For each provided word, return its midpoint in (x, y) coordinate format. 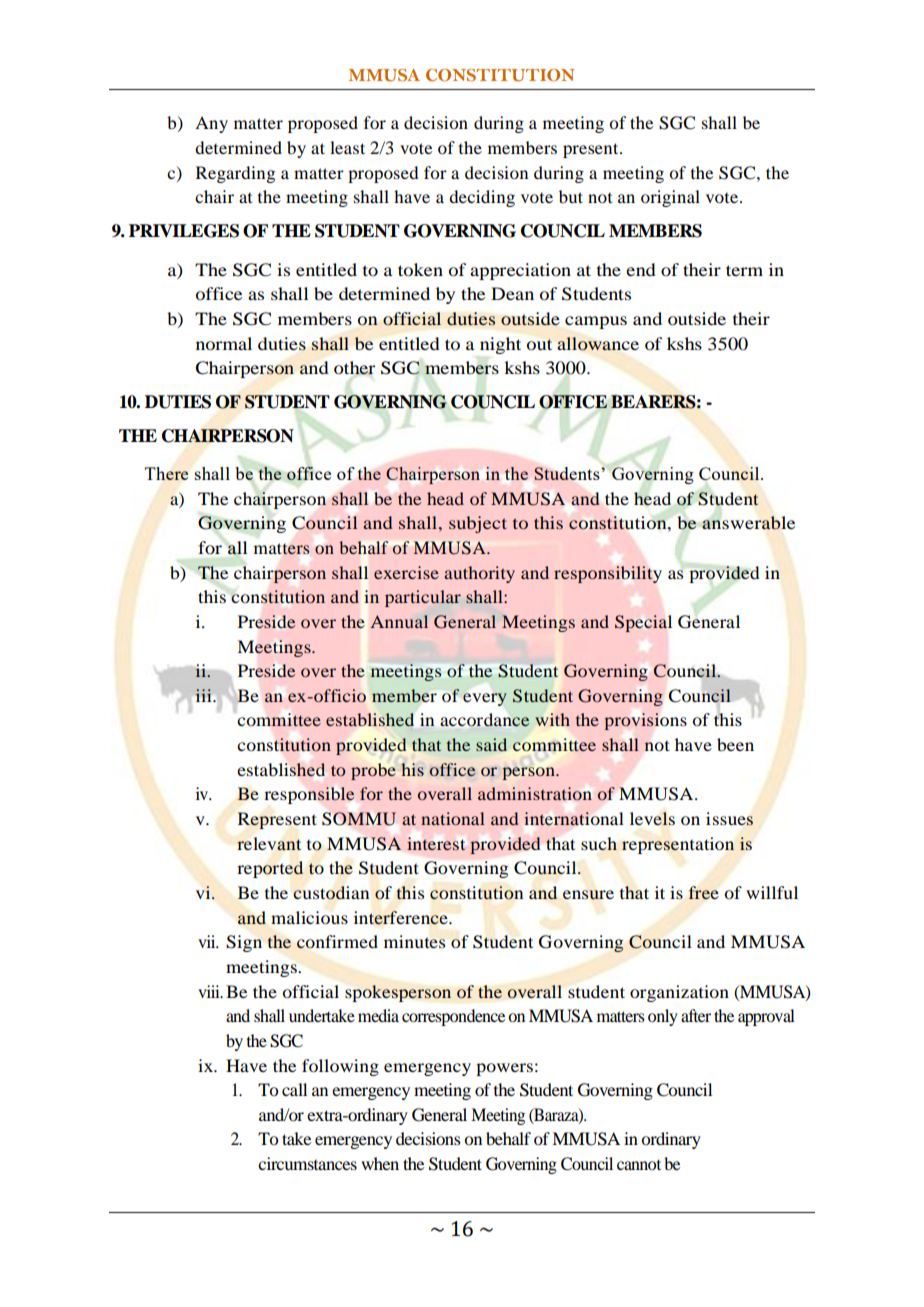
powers (504, 1069)
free (704, 892)
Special (643, 623)
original (670, 198)
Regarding (235, 174)
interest (436, 843)
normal (224, 343)
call (294, 1089)
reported (270, 869)
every (485, 699)
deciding (482, 198)
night (500, 345)
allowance (598, 344)
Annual (399, 621)
